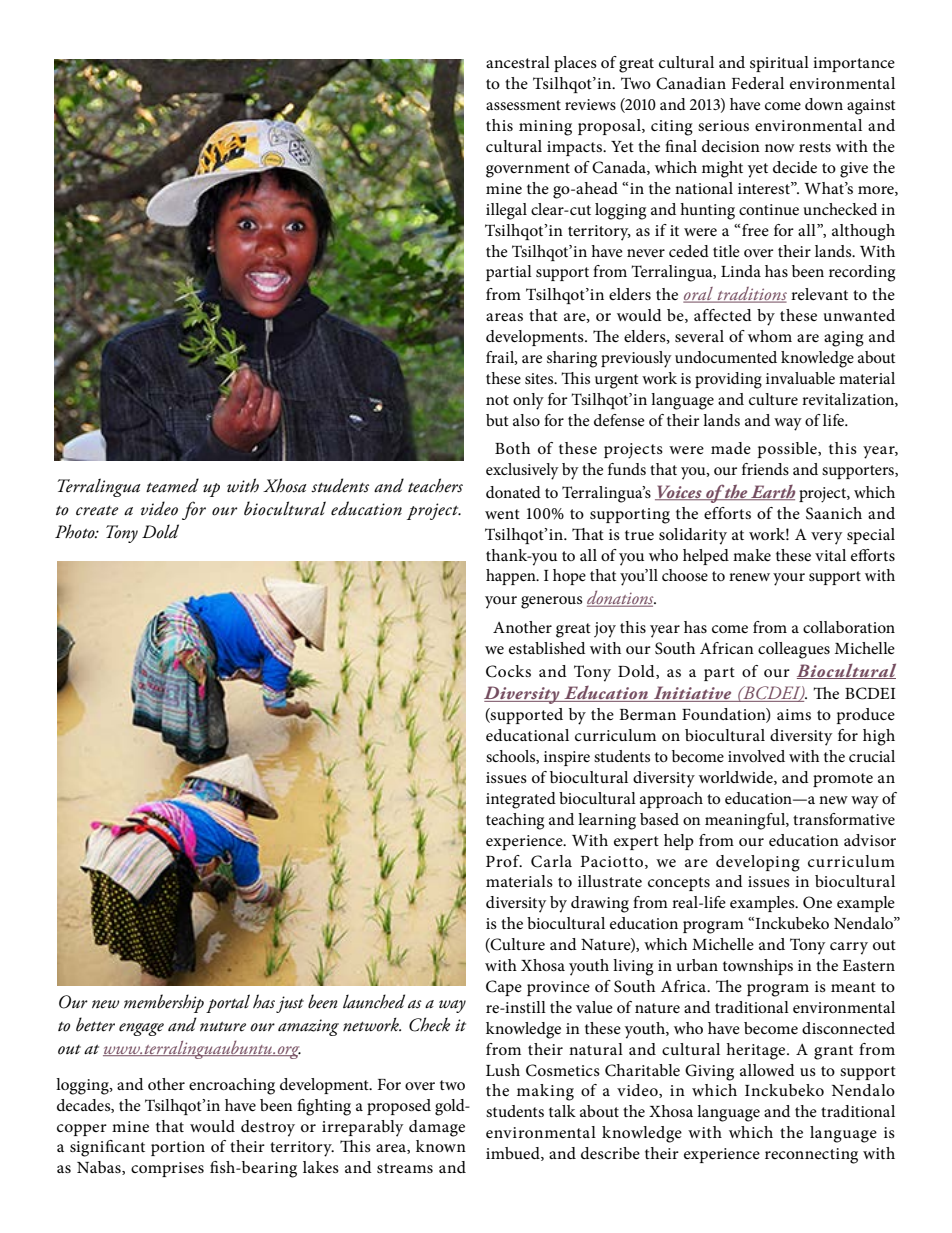 The image size is (952, 1233). I want to click on colleagues, so click(794, 650).
